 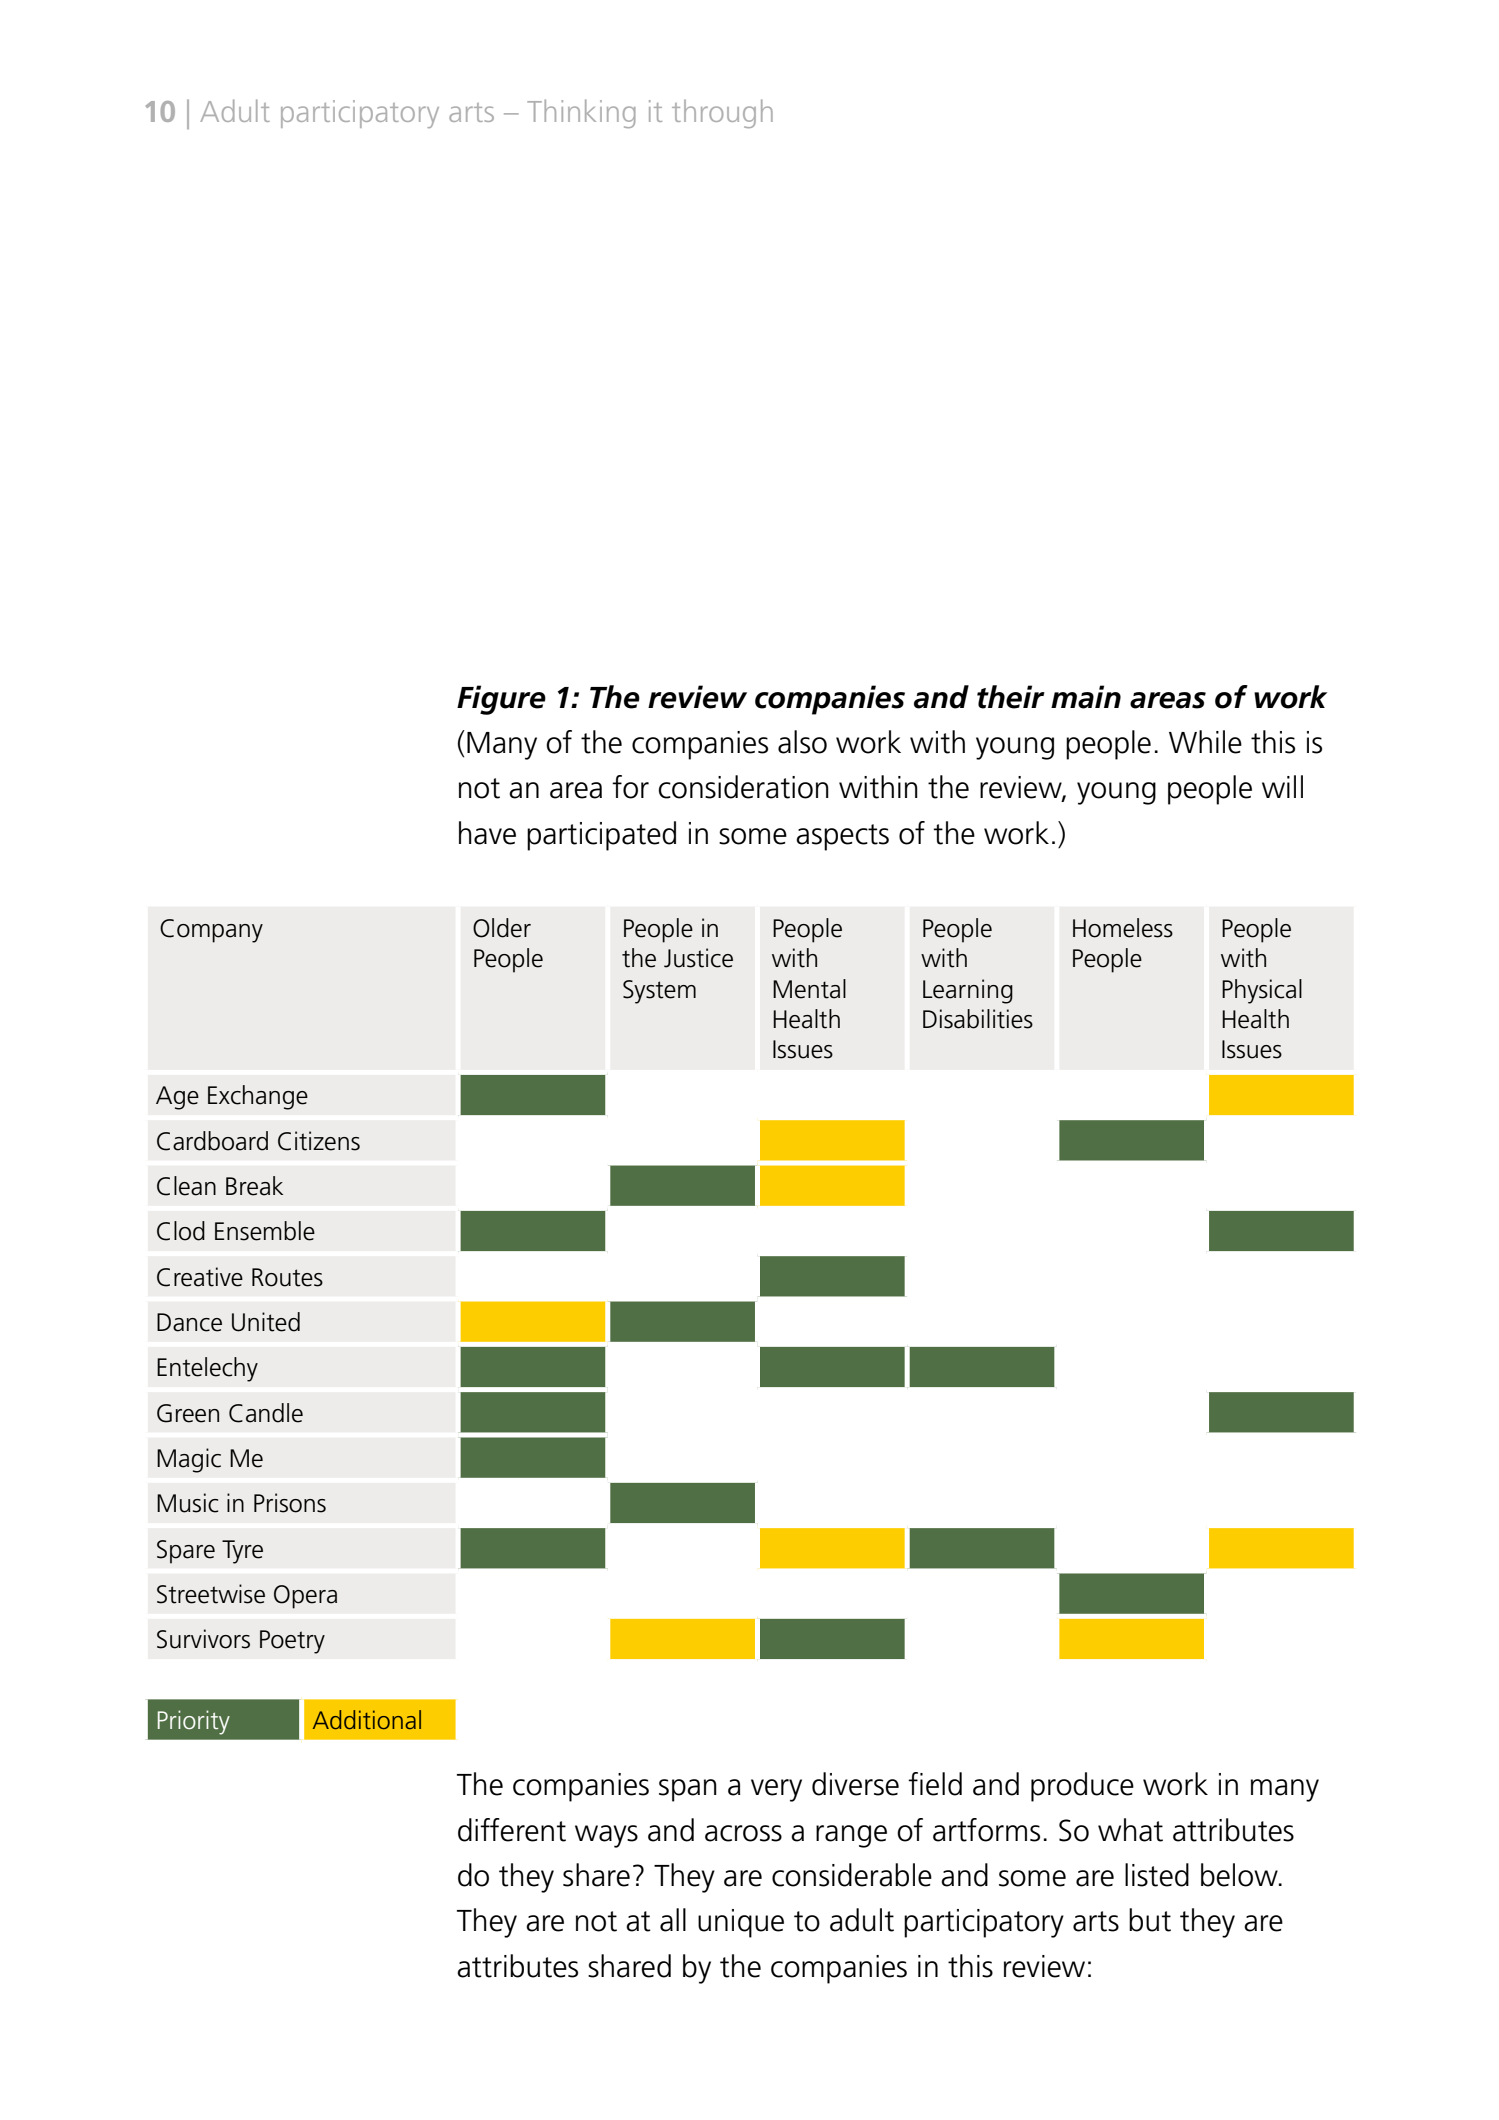 What do you see at coordinates (581, 113) in the document?
I see `Thinking` at bounding box center [581, 113].
